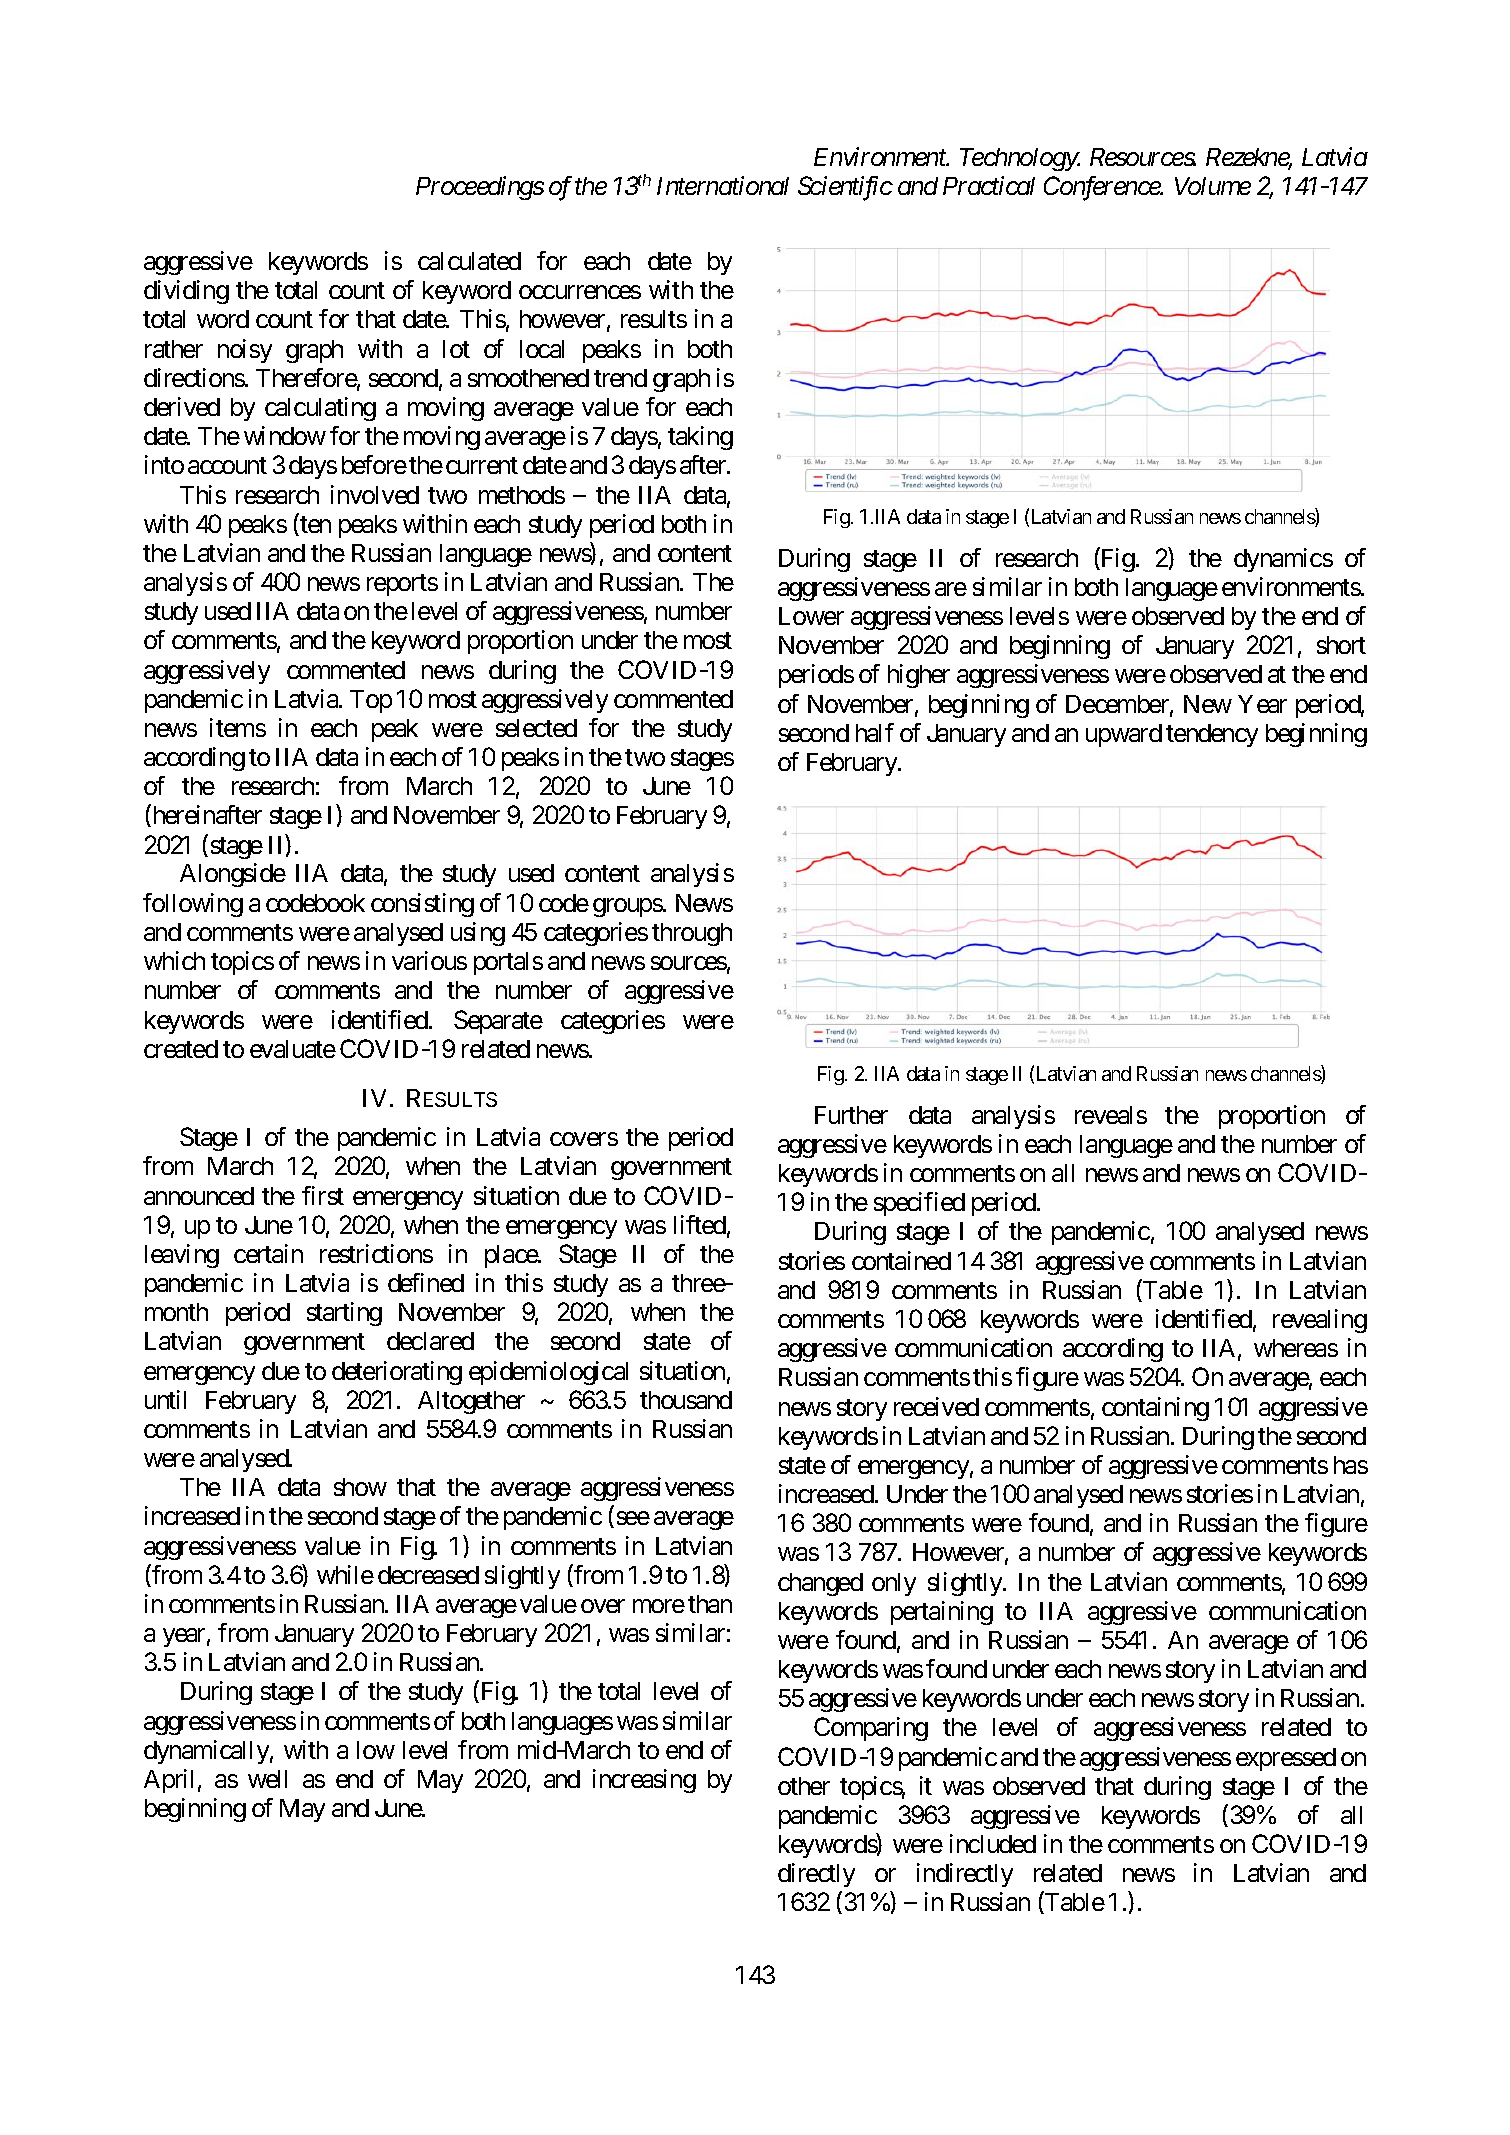 The width and height of the screenshot is (1510, 2135). I want to click on International, so click(723, 185).
